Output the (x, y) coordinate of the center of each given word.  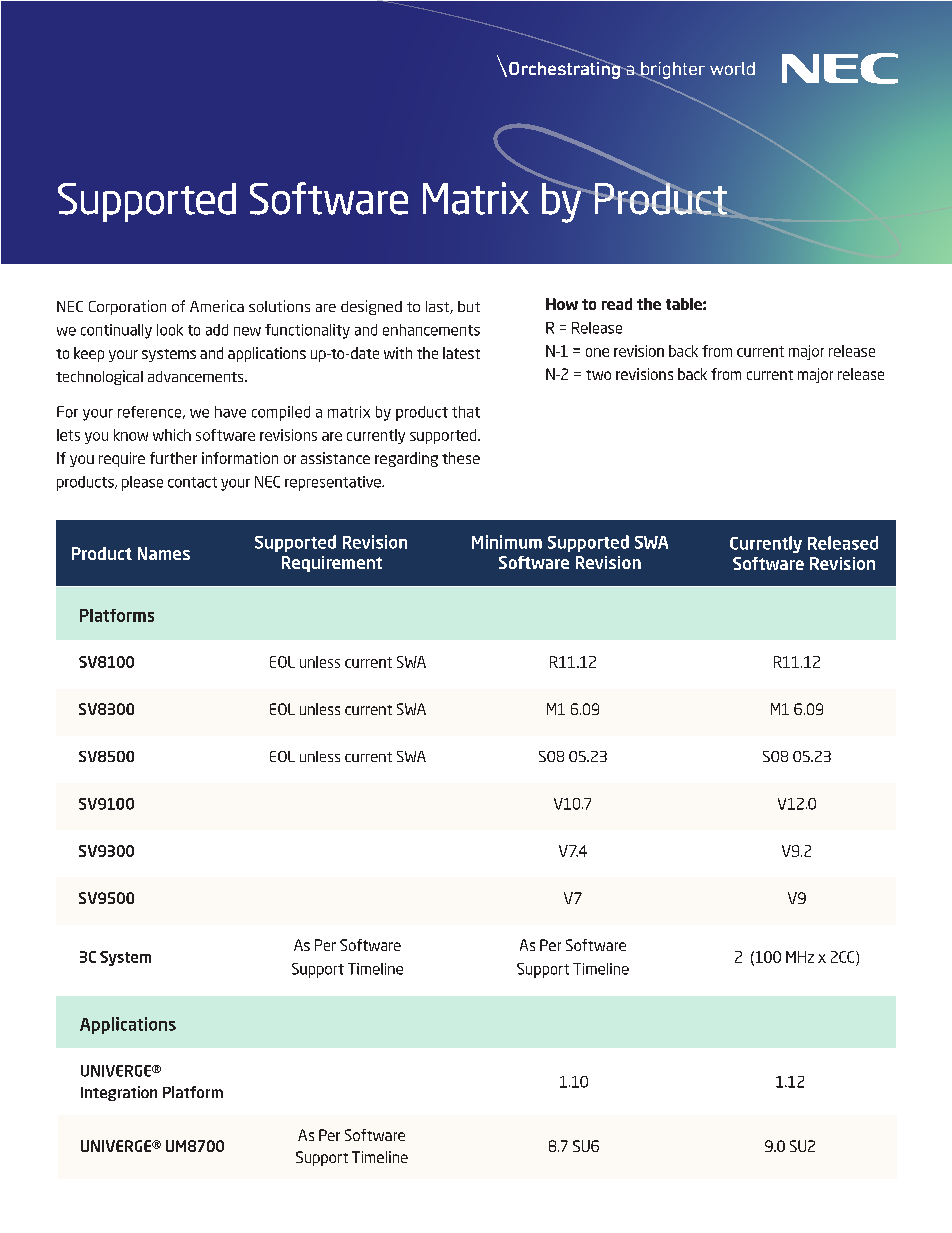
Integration (119, 1093)
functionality (307, 331)
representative (334, 483)
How (562, 304)
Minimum (507, 542)
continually (116, 331)
